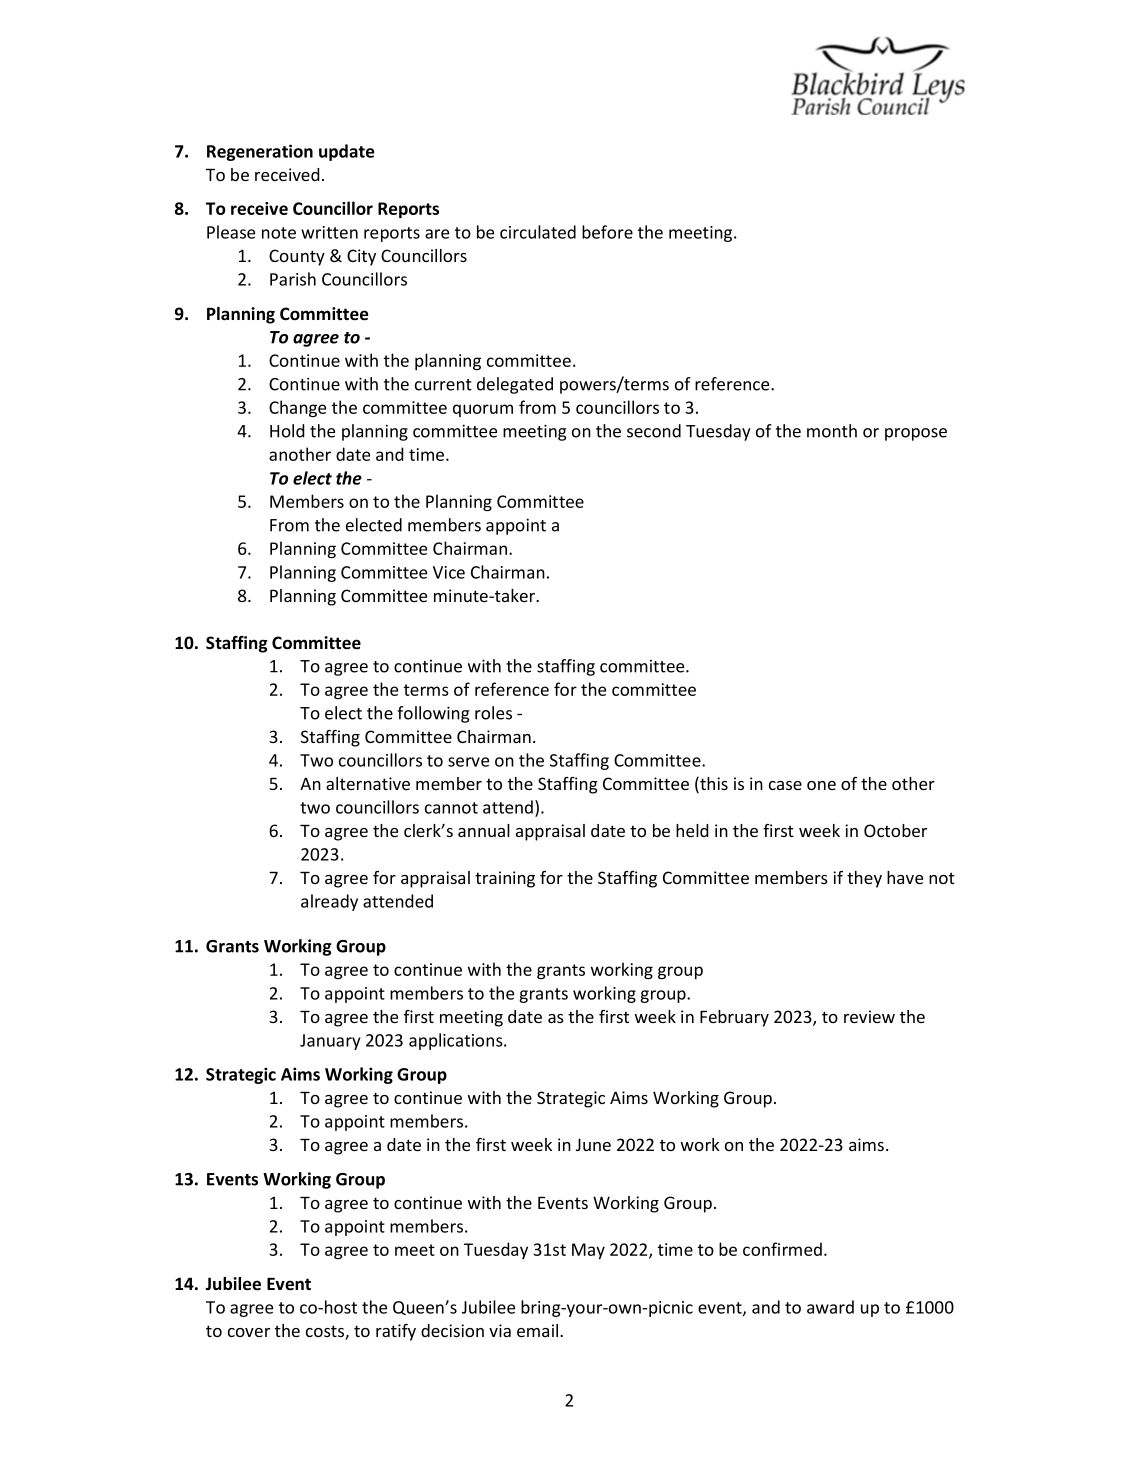 Image resolution: width=1140 pixels, height=1475 pixels. Describe the element at coordinates (249, 1332) in the screenshot. I see `cover` at that location.
